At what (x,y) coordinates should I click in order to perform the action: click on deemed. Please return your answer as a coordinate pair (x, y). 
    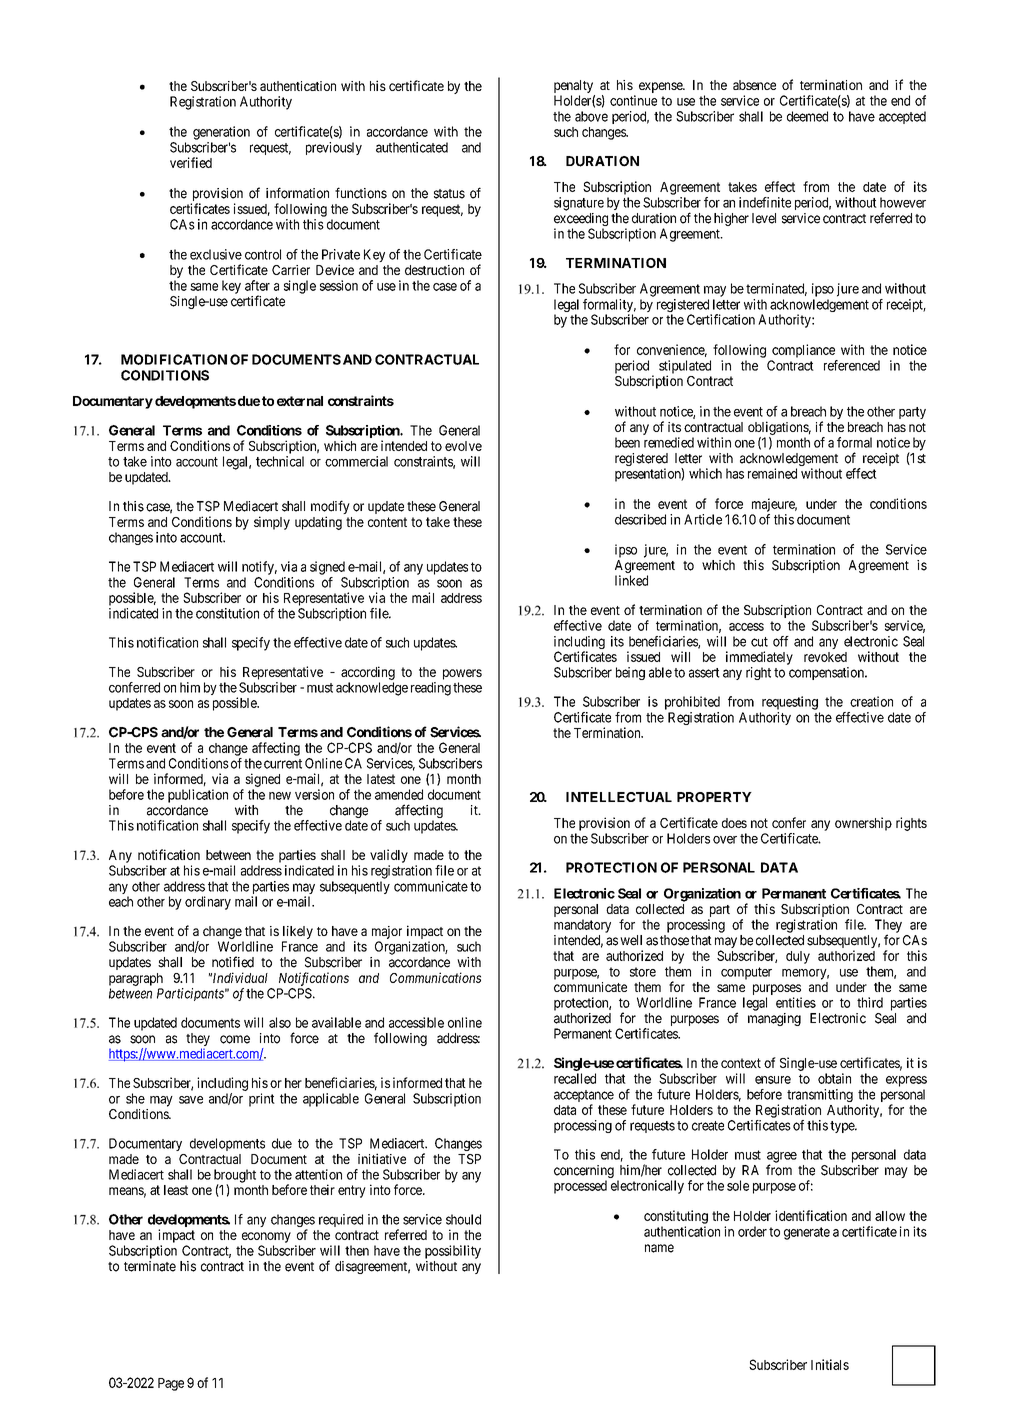
    Looking at the image, I should click on (807, 116).
